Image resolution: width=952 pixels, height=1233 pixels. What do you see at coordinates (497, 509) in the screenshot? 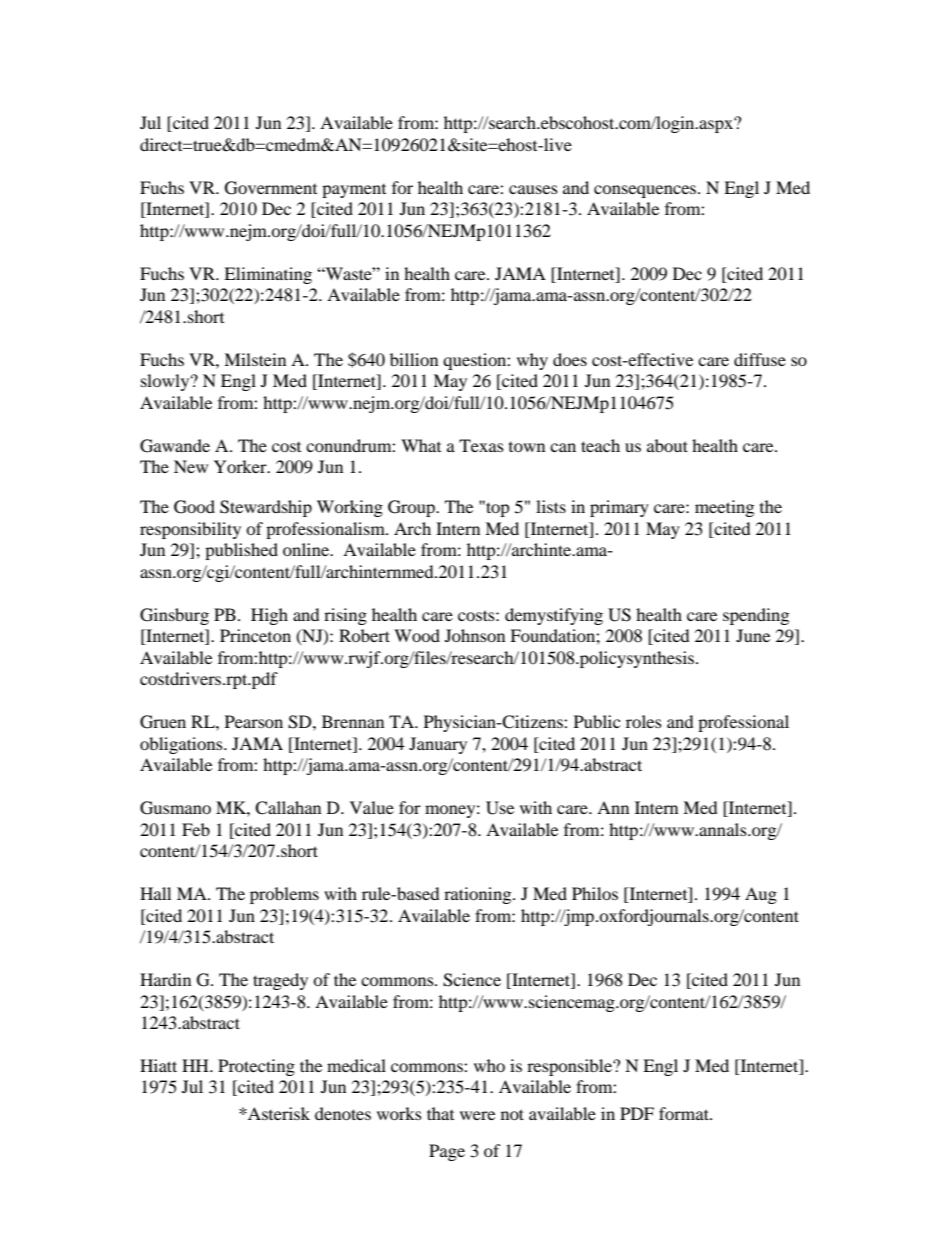
I see `top` at bounding box center [497, 509].
